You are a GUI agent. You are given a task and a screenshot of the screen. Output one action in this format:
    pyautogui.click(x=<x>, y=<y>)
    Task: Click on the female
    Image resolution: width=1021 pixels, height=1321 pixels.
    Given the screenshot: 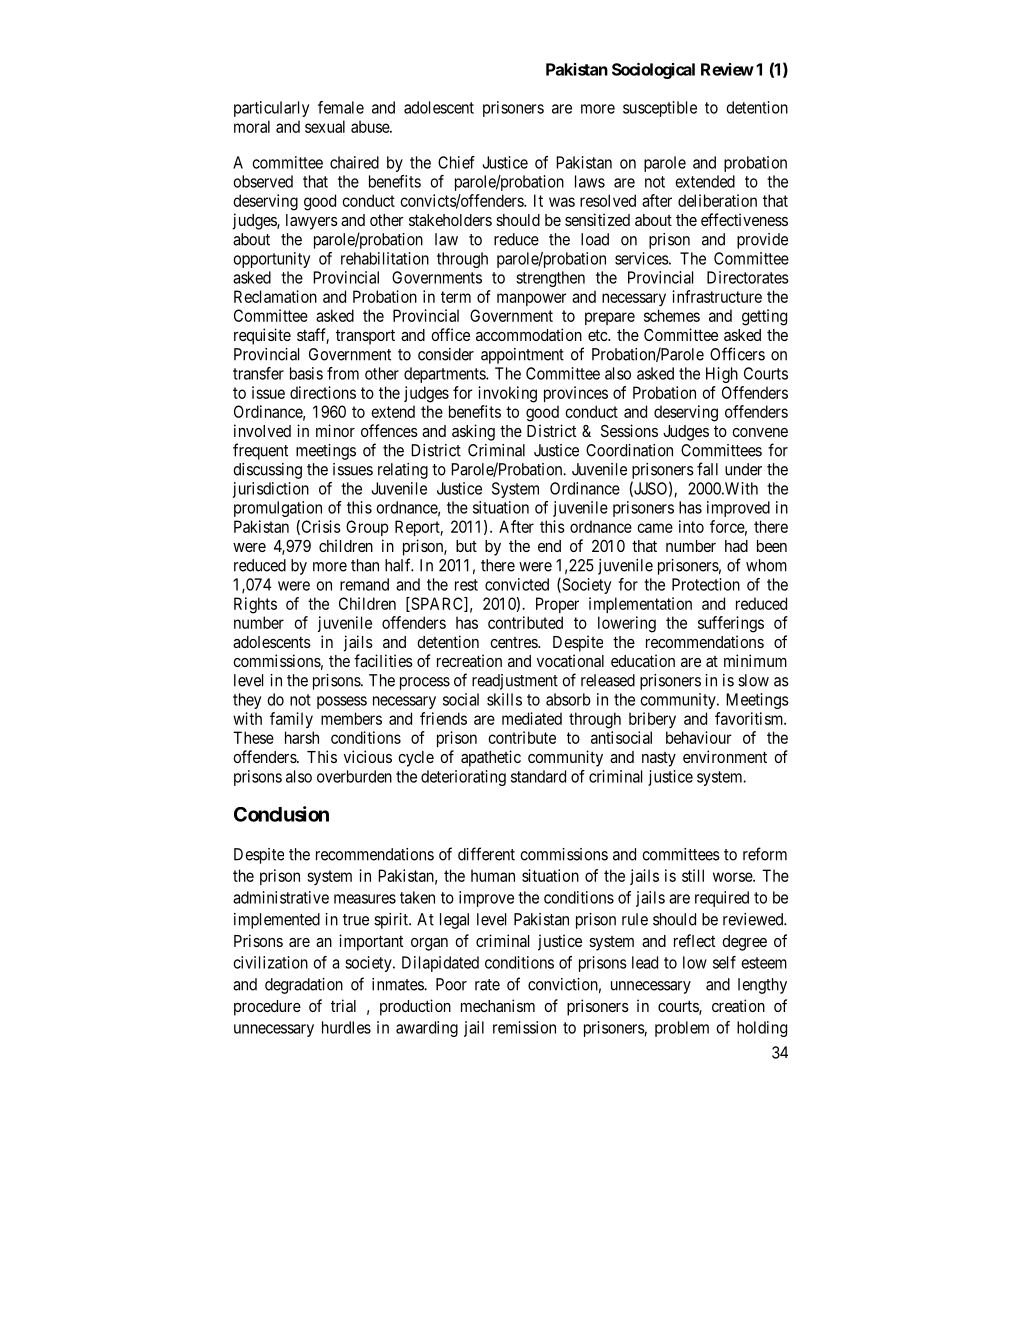 What is the action you would take?
    pyautogui.click(x=341, y=107)
